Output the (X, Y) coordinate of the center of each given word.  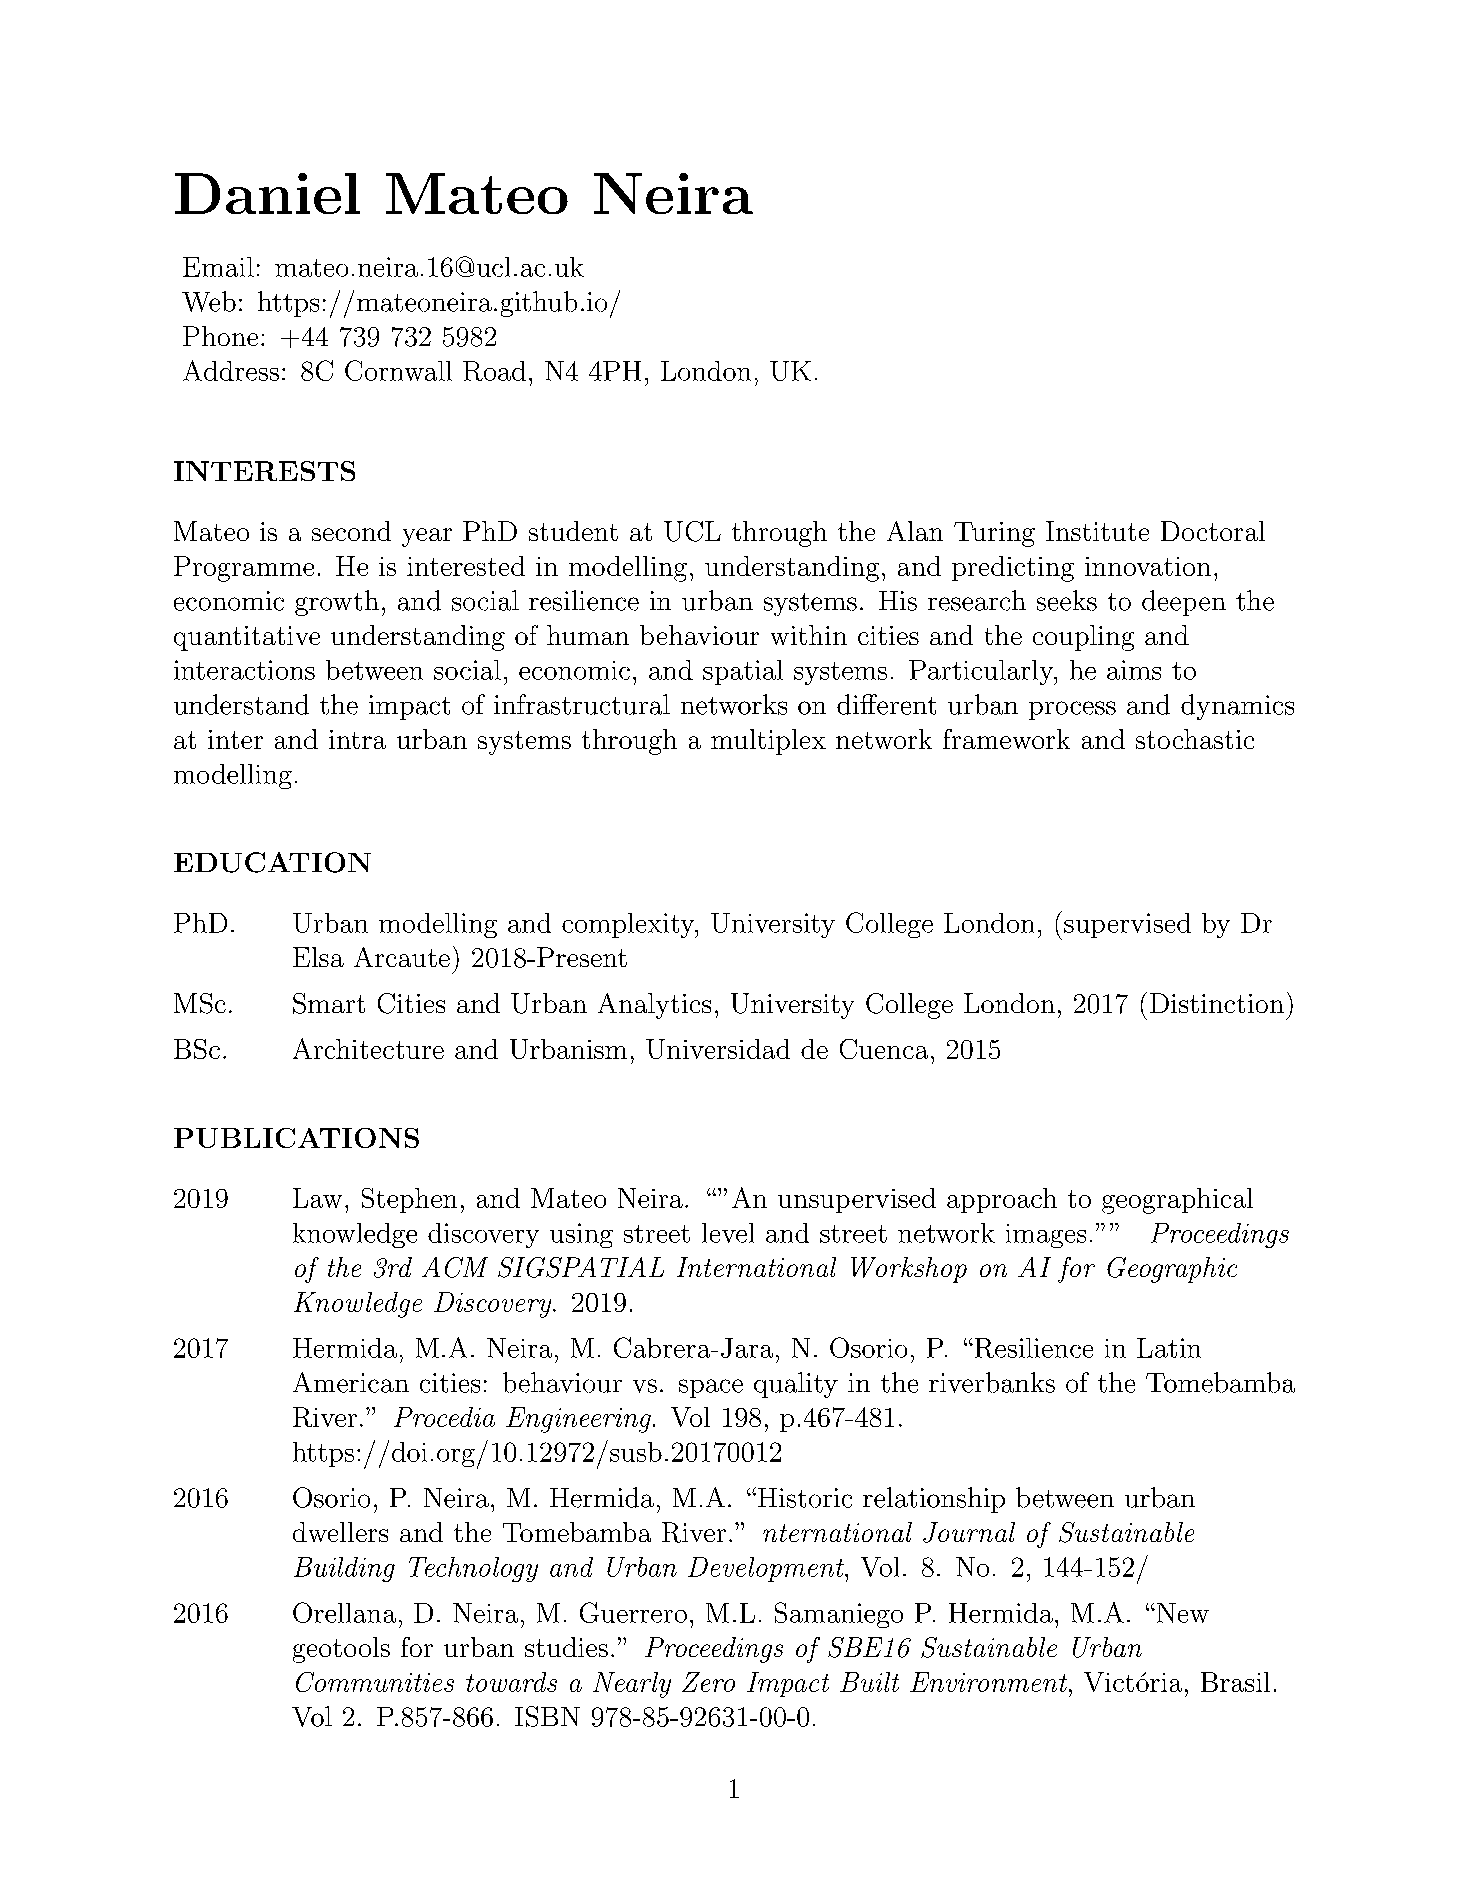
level (728, 1233)
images (1046, 1236)
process (1072, 710)
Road (494, 371)
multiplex (768, 742)
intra (357, 739)
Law (317, 1198)
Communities (375, 1682)
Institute (1097, 531)
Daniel (267, 193)
